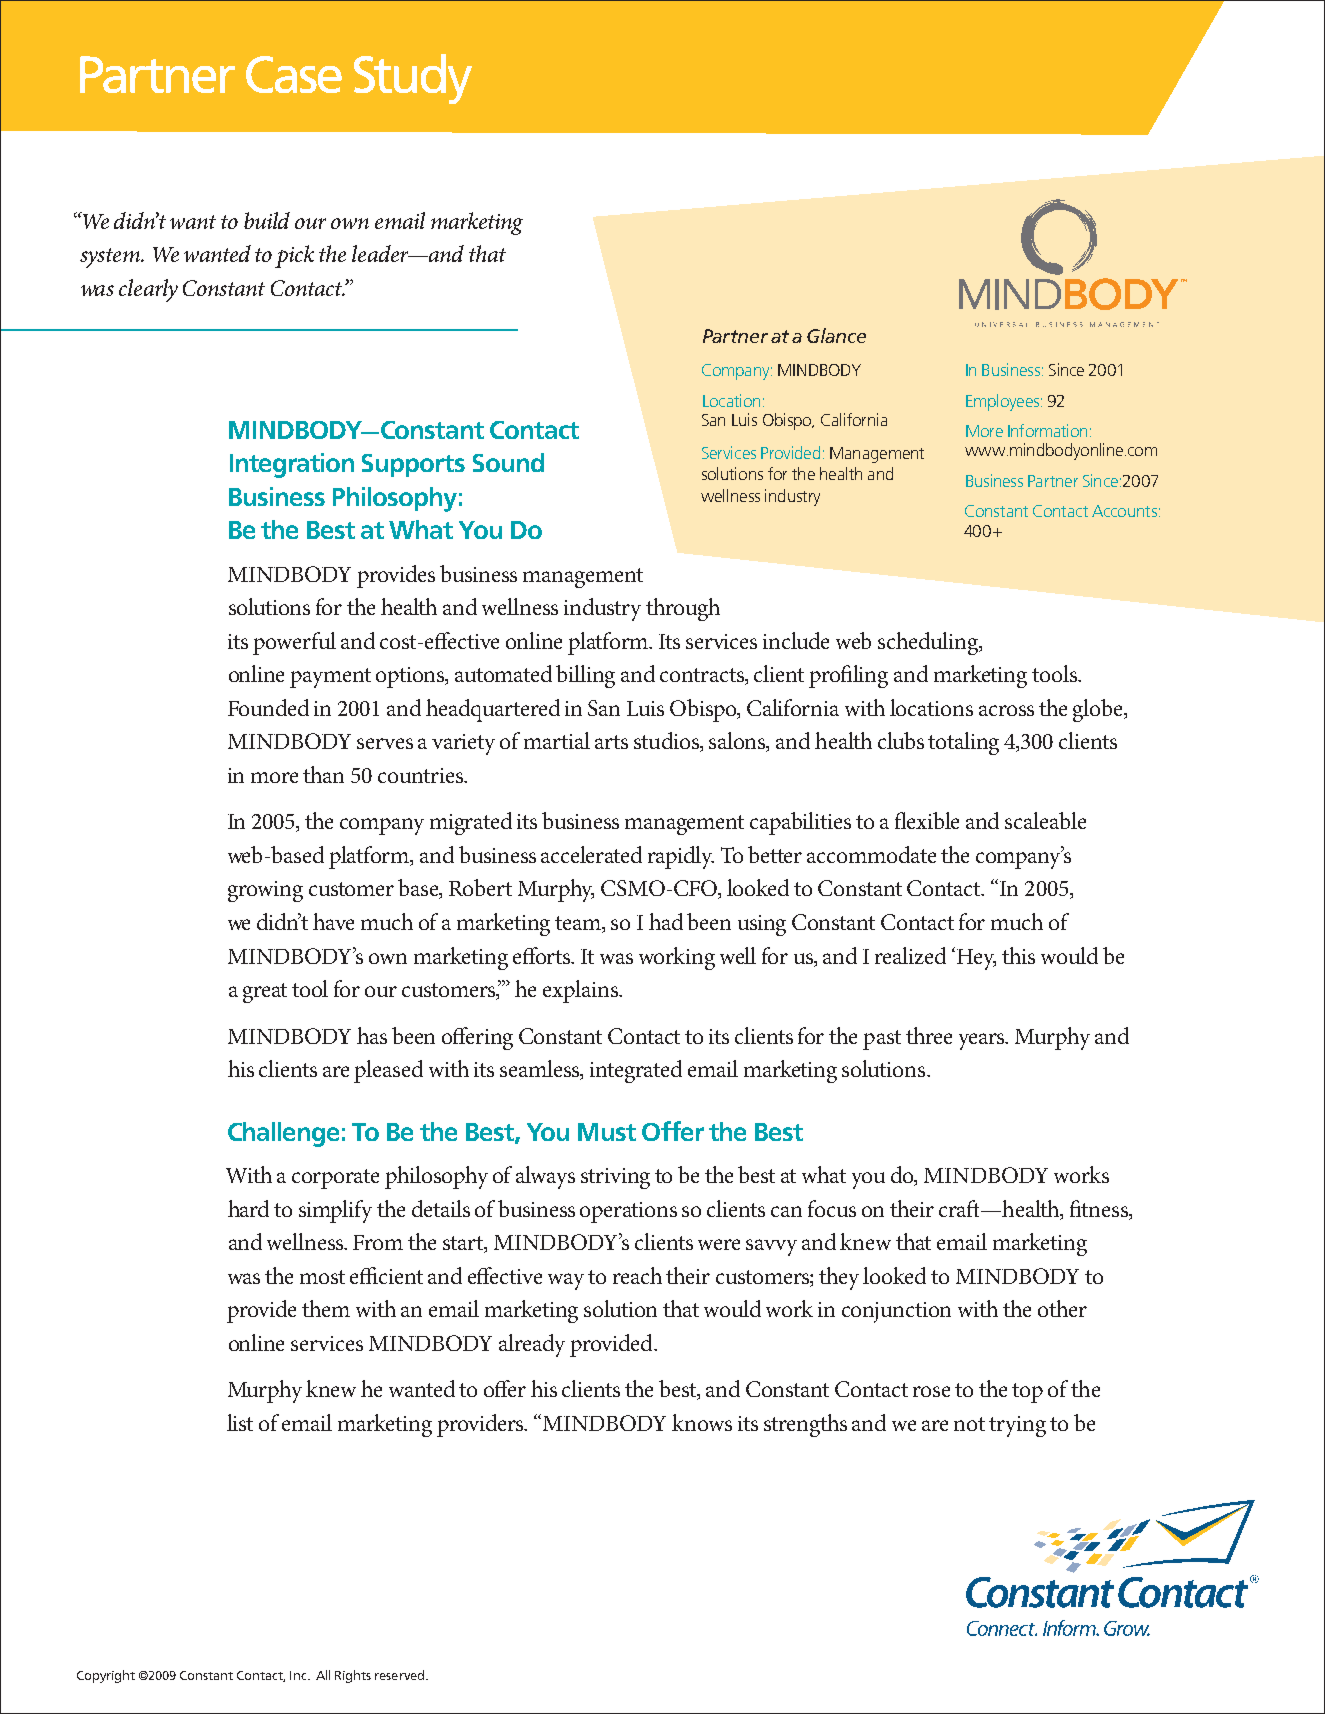  What do you see at coordinates (294, 74) in the document?
I see `Case` at bounding box center [294, 74].
